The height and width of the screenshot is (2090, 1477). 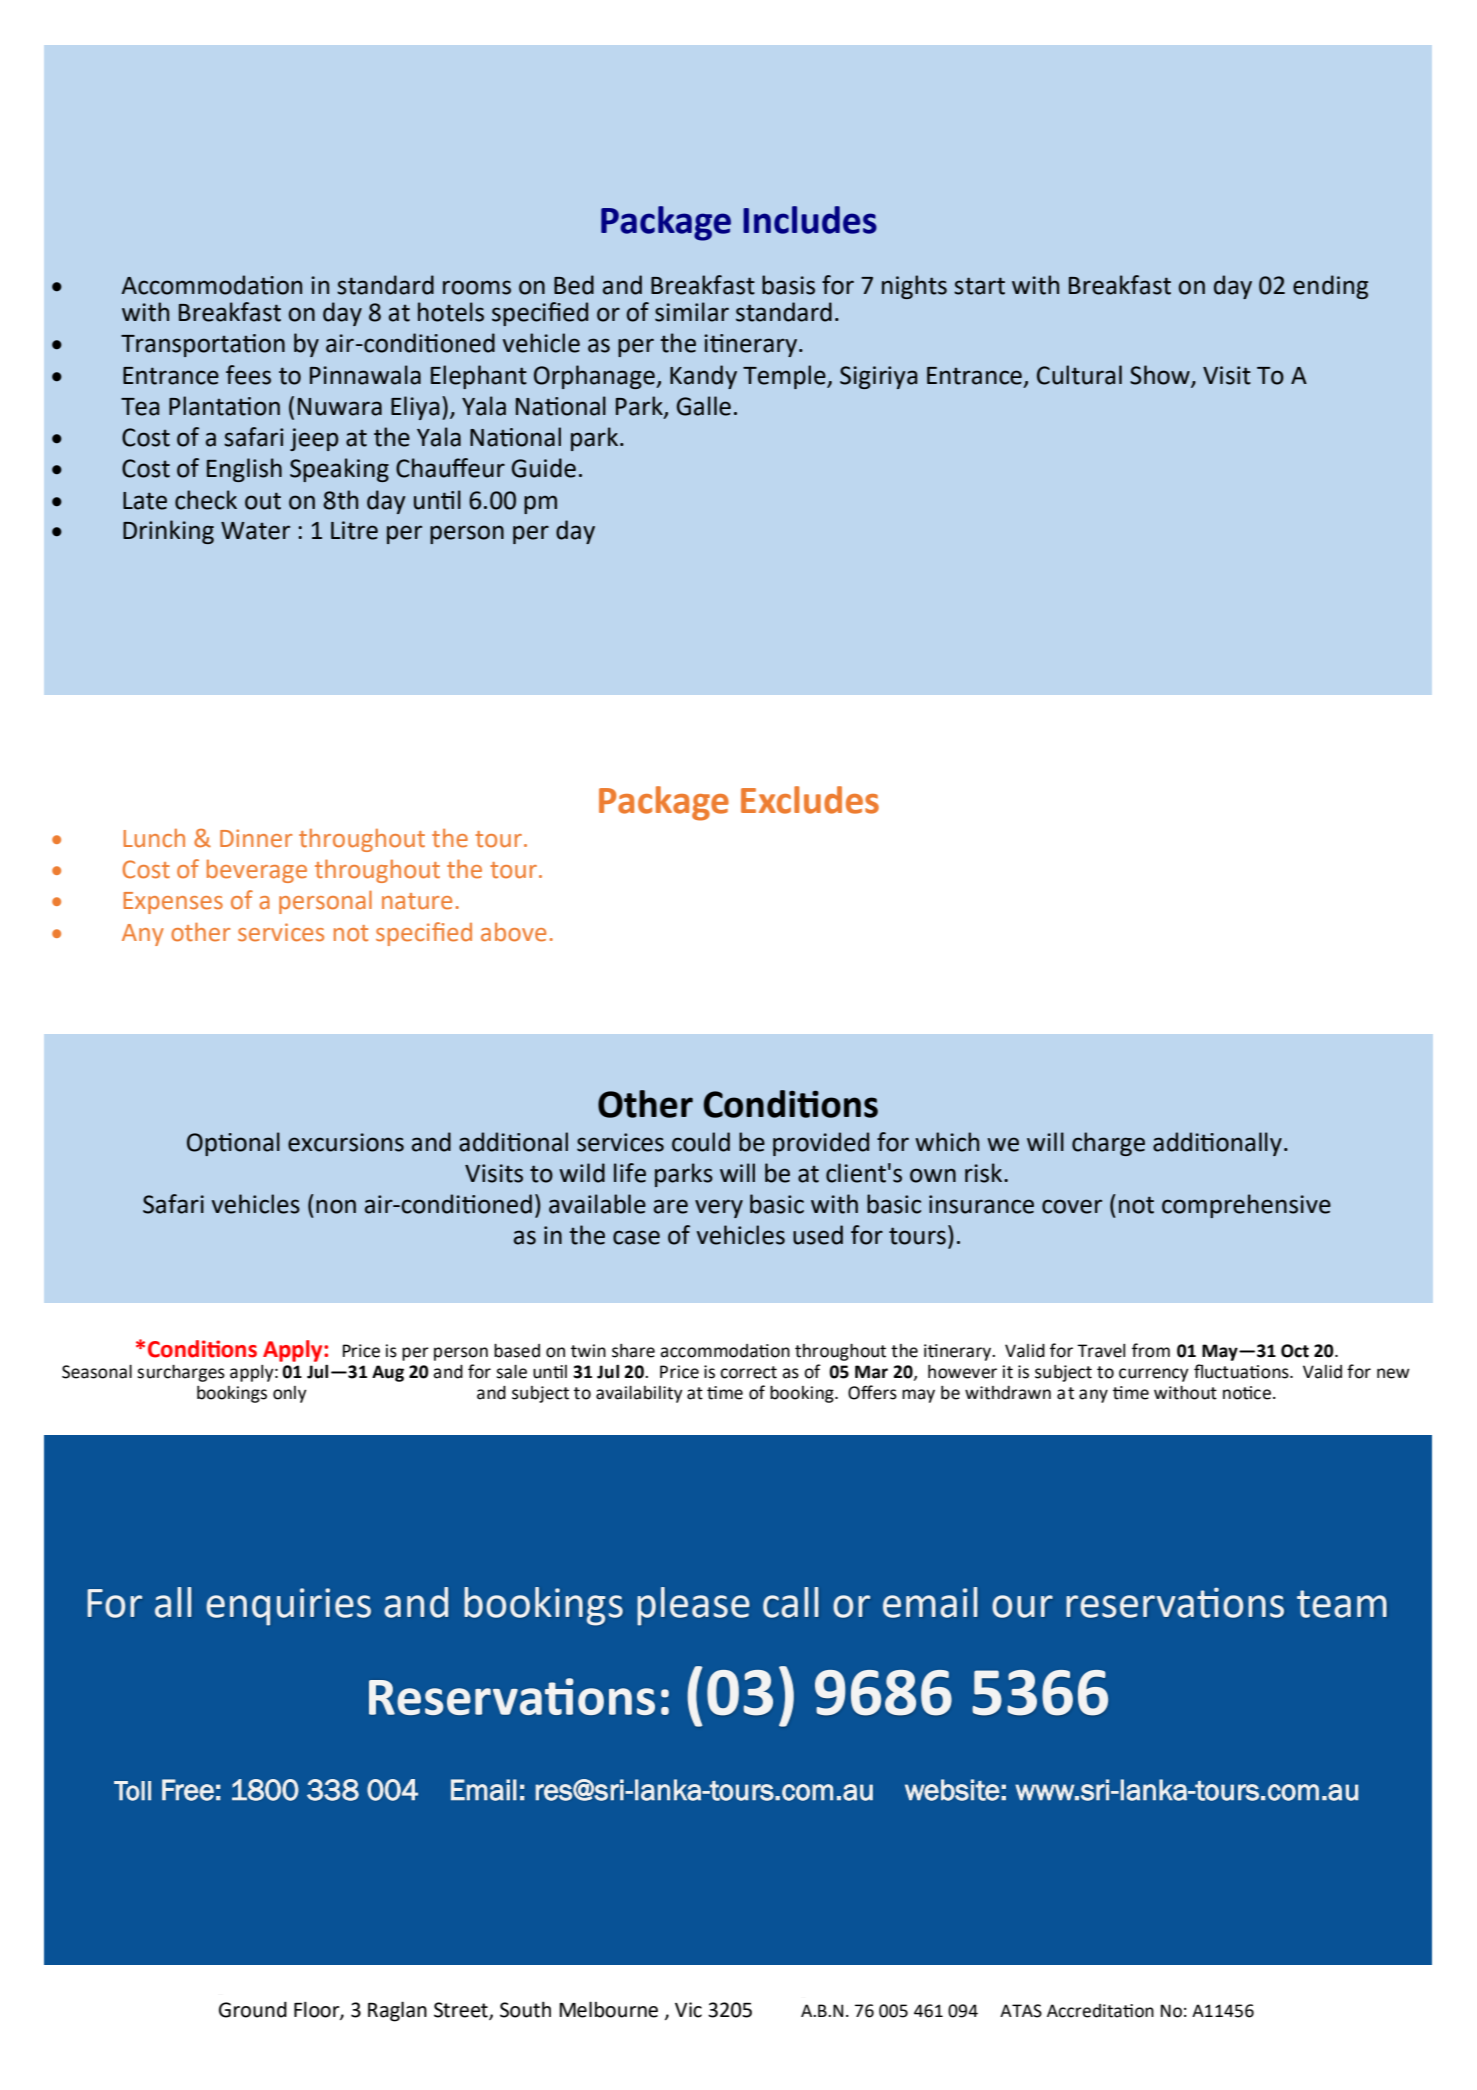 I want to click on Show, so click(x=1161, y=375).
